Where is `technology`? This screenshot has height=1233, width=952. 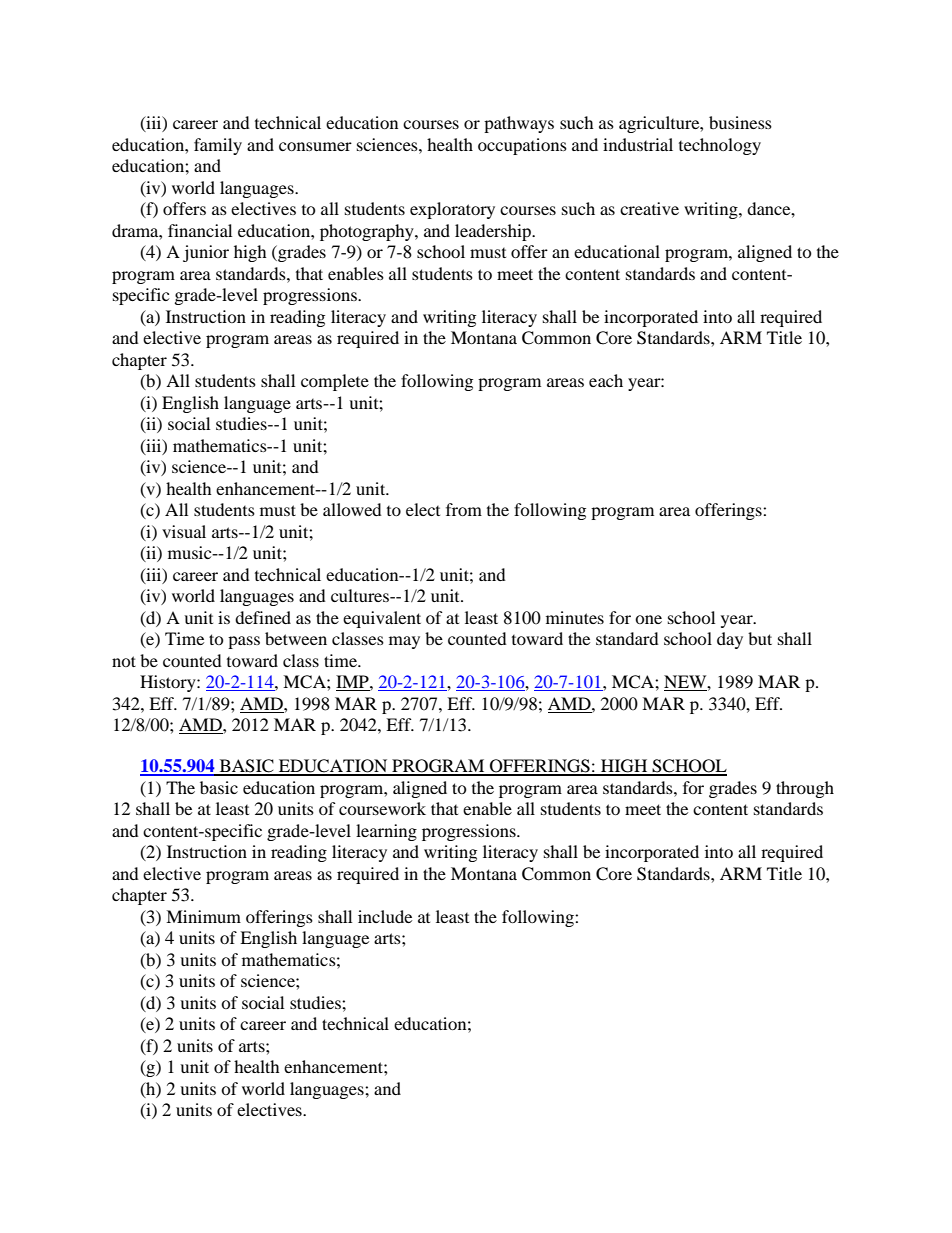
technology is located at coordinates (720, 146).
